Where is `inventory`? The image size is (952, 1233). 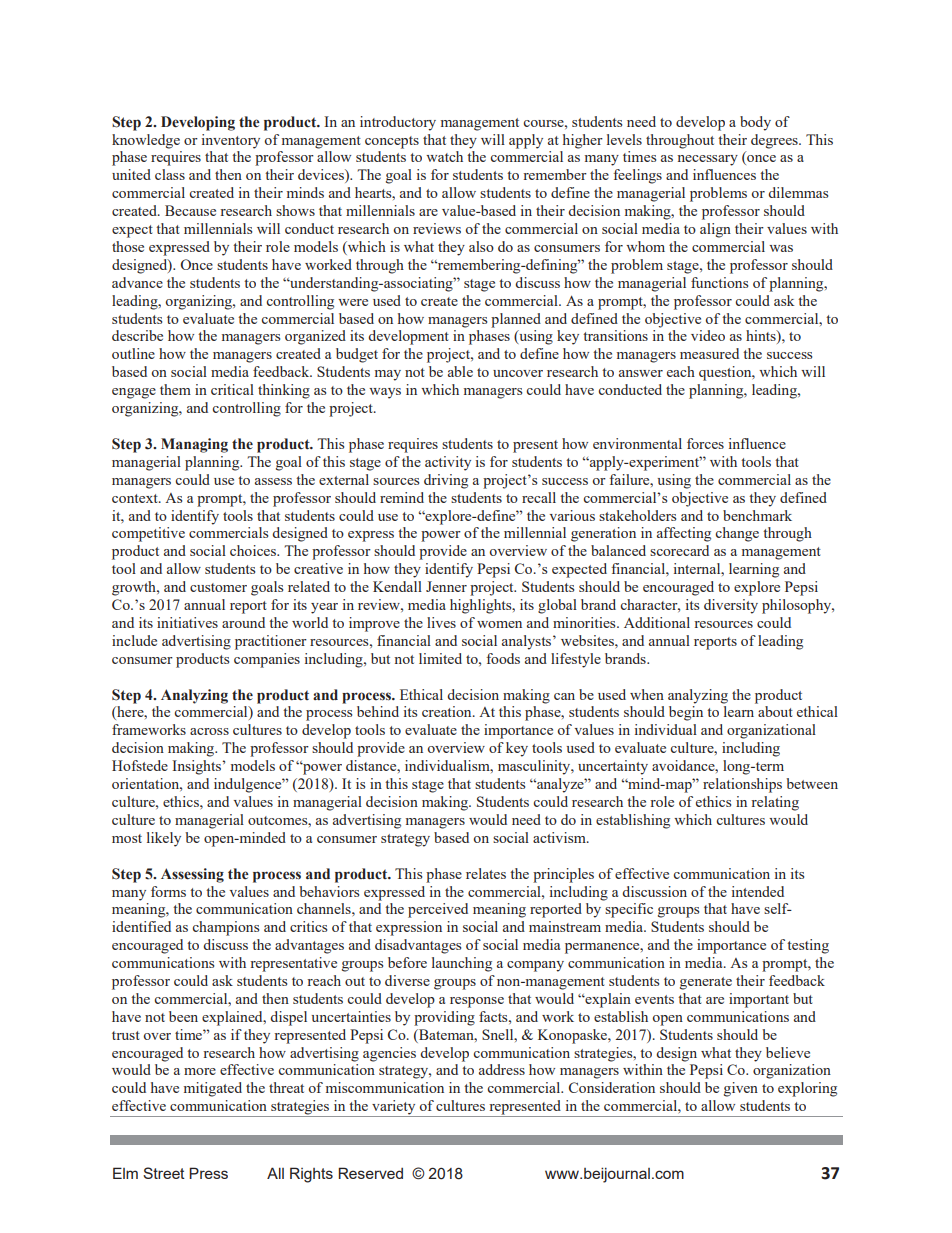 inventory is located at coordinates (231, 141).
